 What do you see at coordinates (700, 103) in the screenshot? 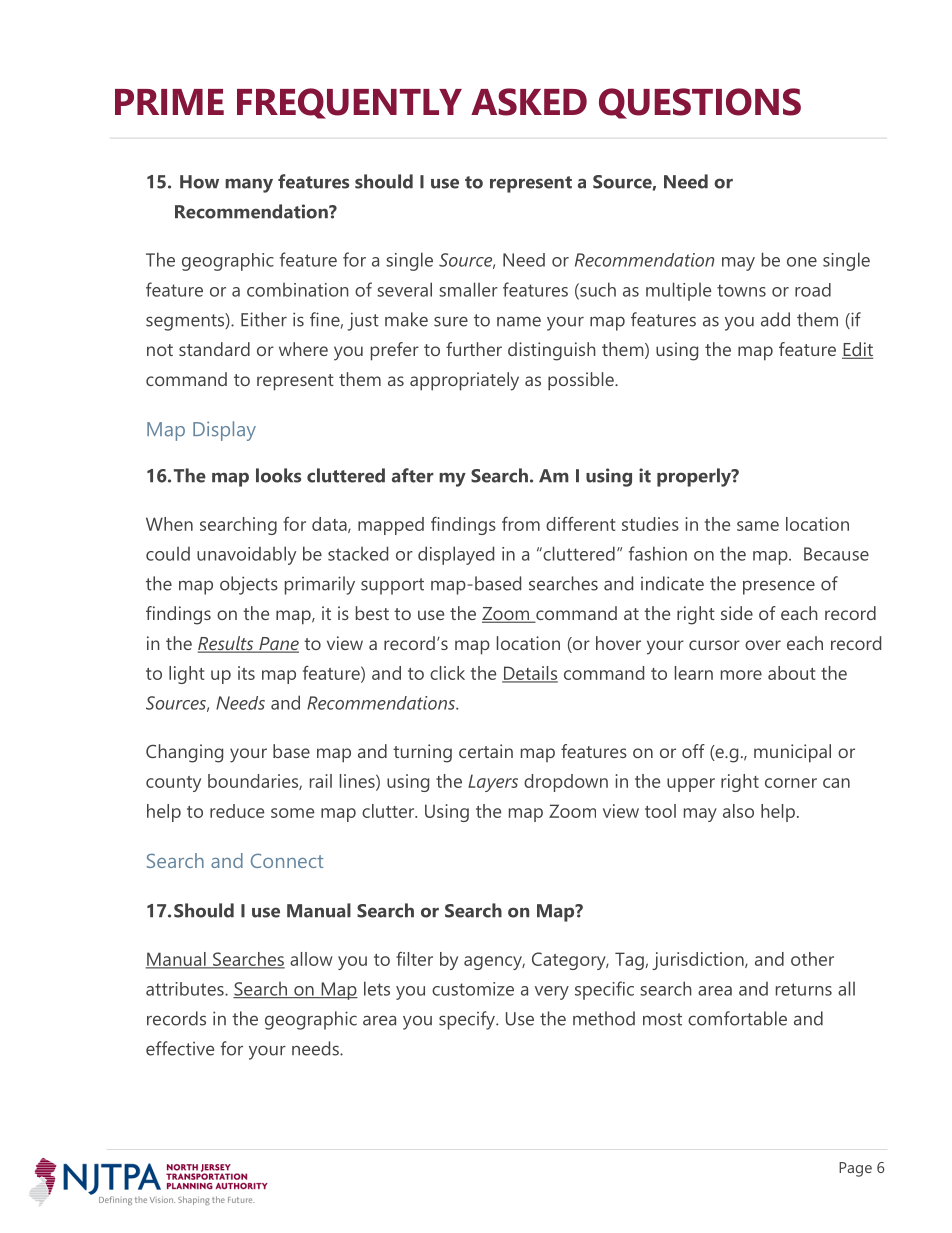
I see `QUESTIONS` at bounding box center [700, 103].
